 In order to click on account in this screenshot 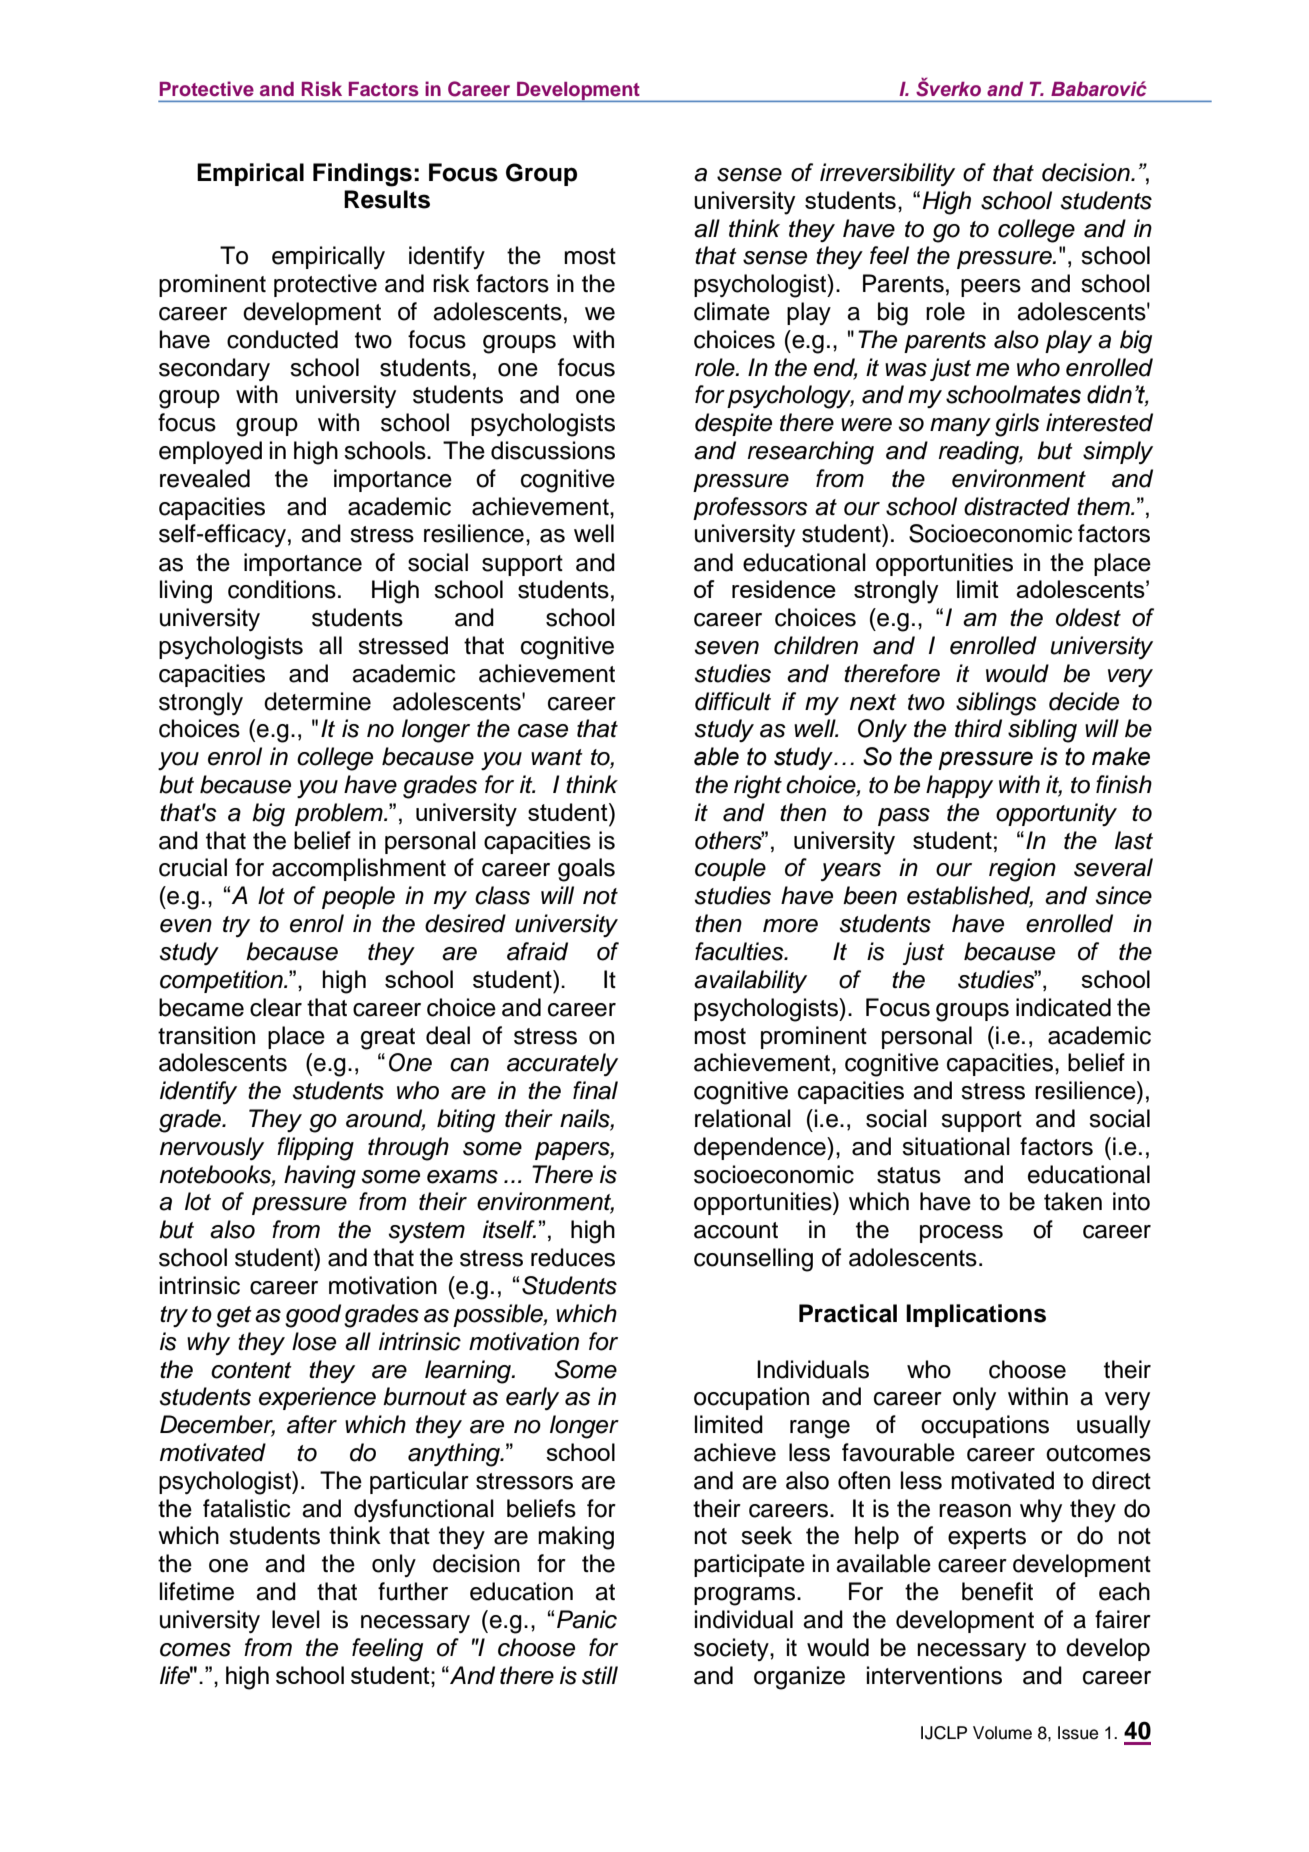, I will do `click(736, 1230)`.
